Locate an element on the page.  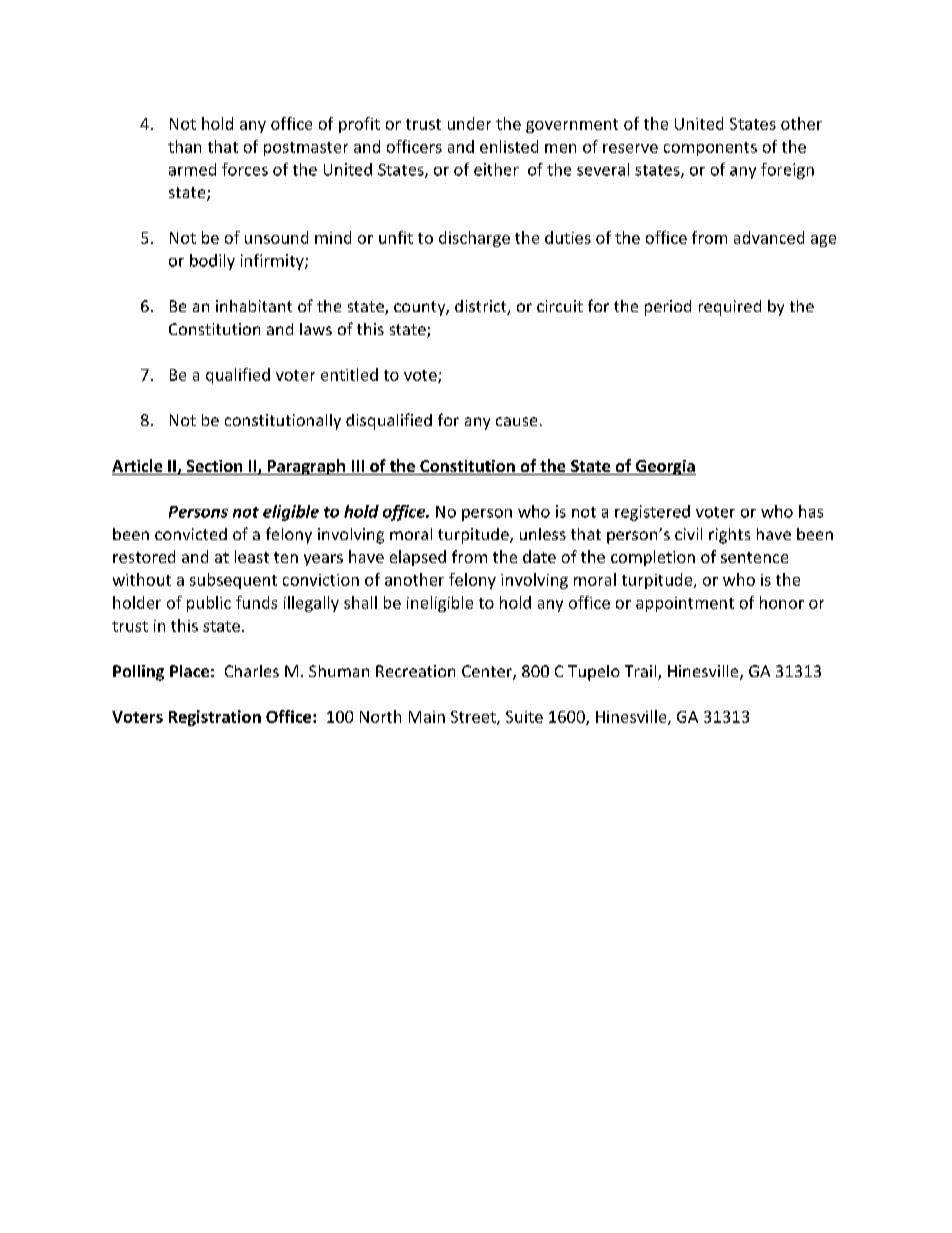
than is located at coordinates (184, 146).
